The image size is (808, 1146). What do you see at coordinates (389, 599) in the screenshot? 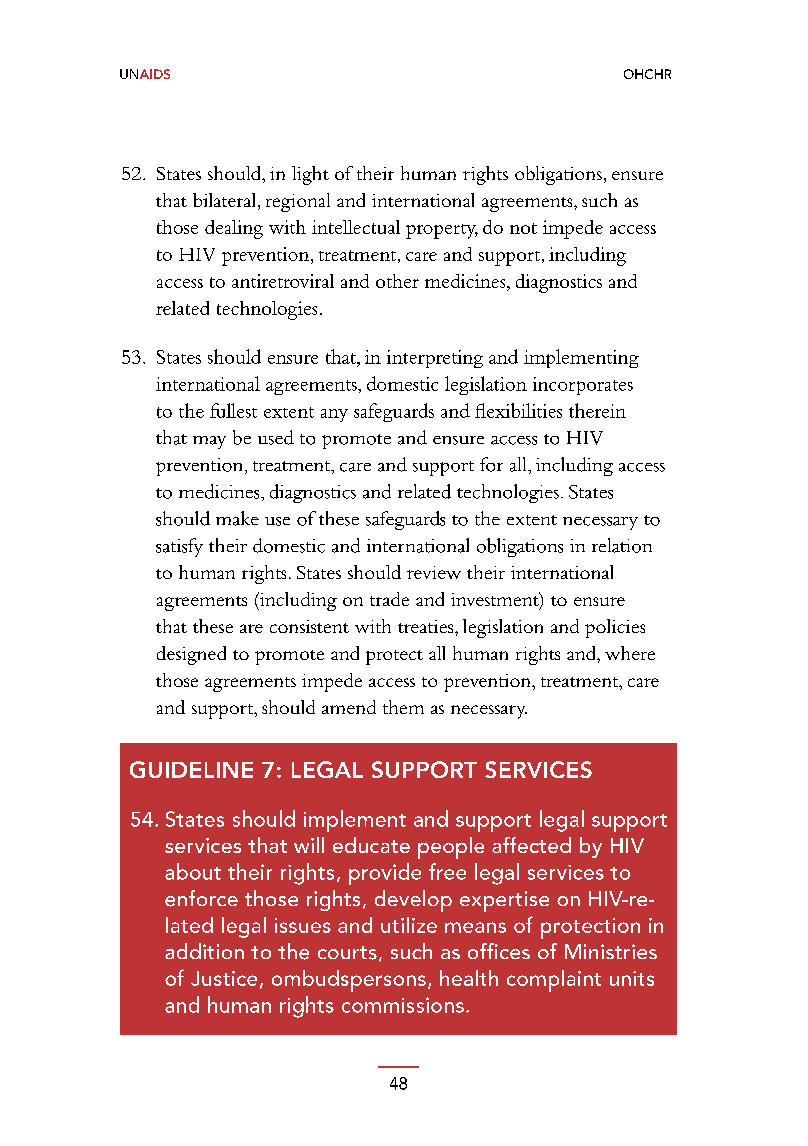
I see `trade` at bounding box center [389, 599].
